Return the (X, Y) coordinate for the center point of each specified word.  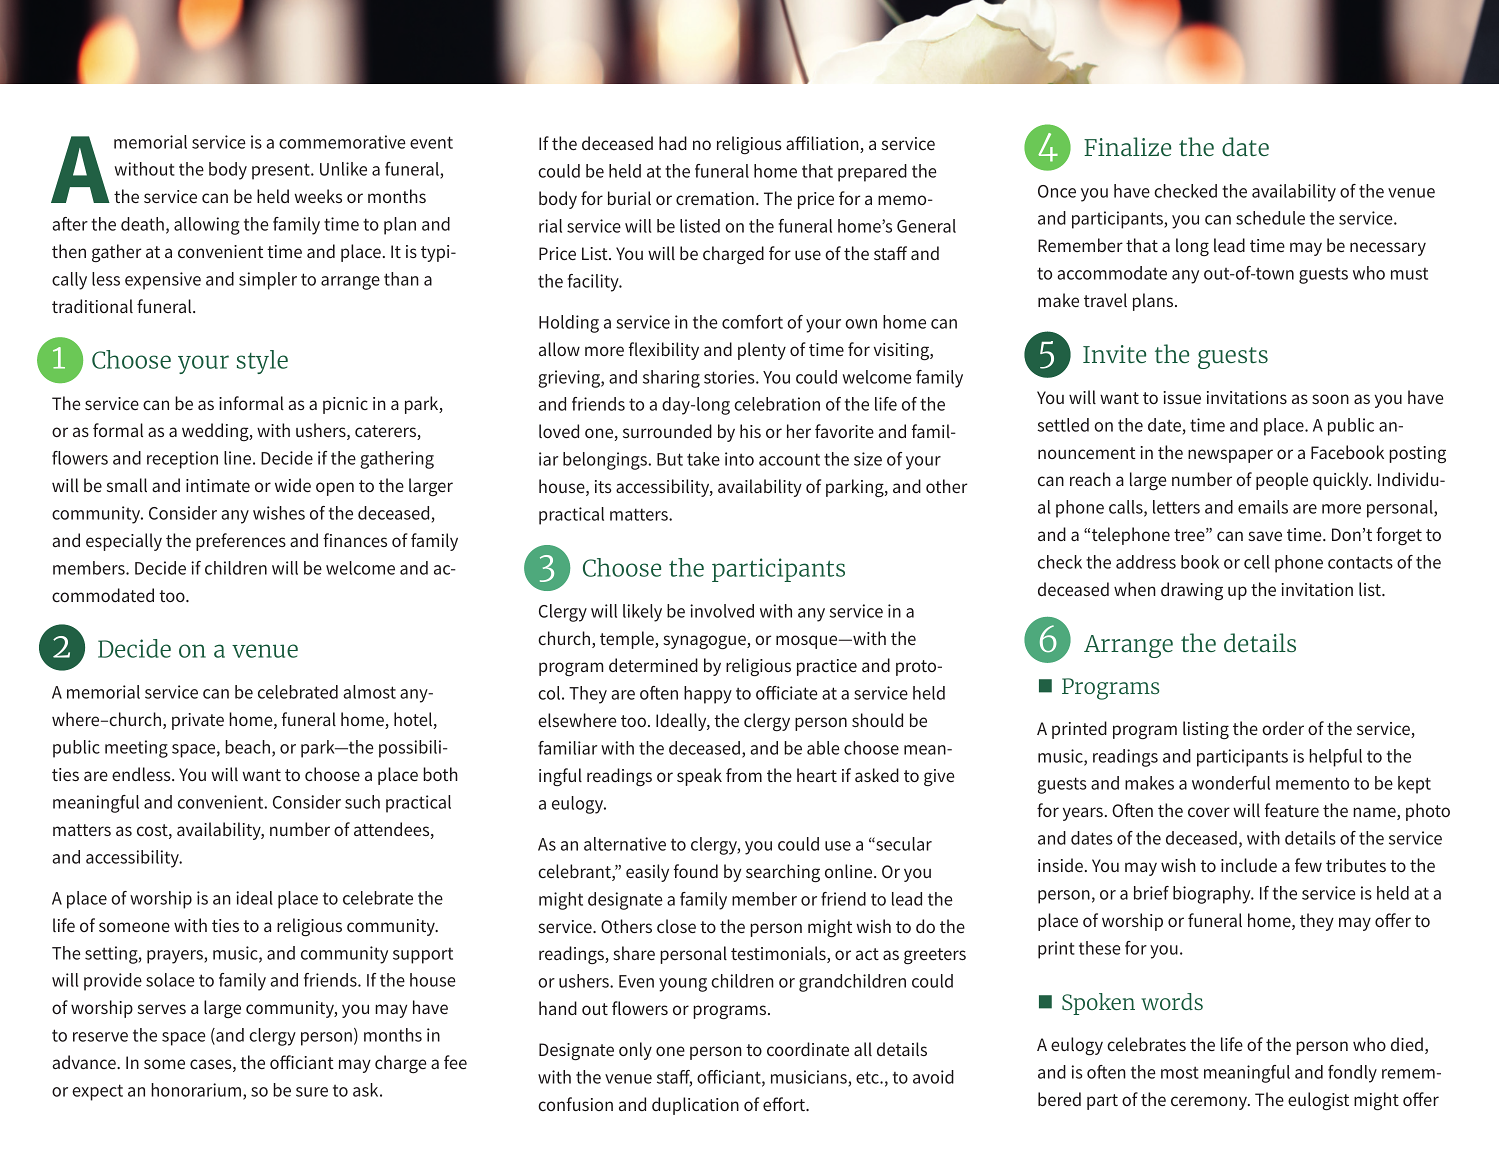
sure (312, 1092)
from (744, 775)
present (282, 171)
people (1282, 481)
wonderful (1231, 783)
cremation (715, 198)
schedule (1270, 218)
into (739, 459)
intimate (218, 485)
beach (247, 747)
